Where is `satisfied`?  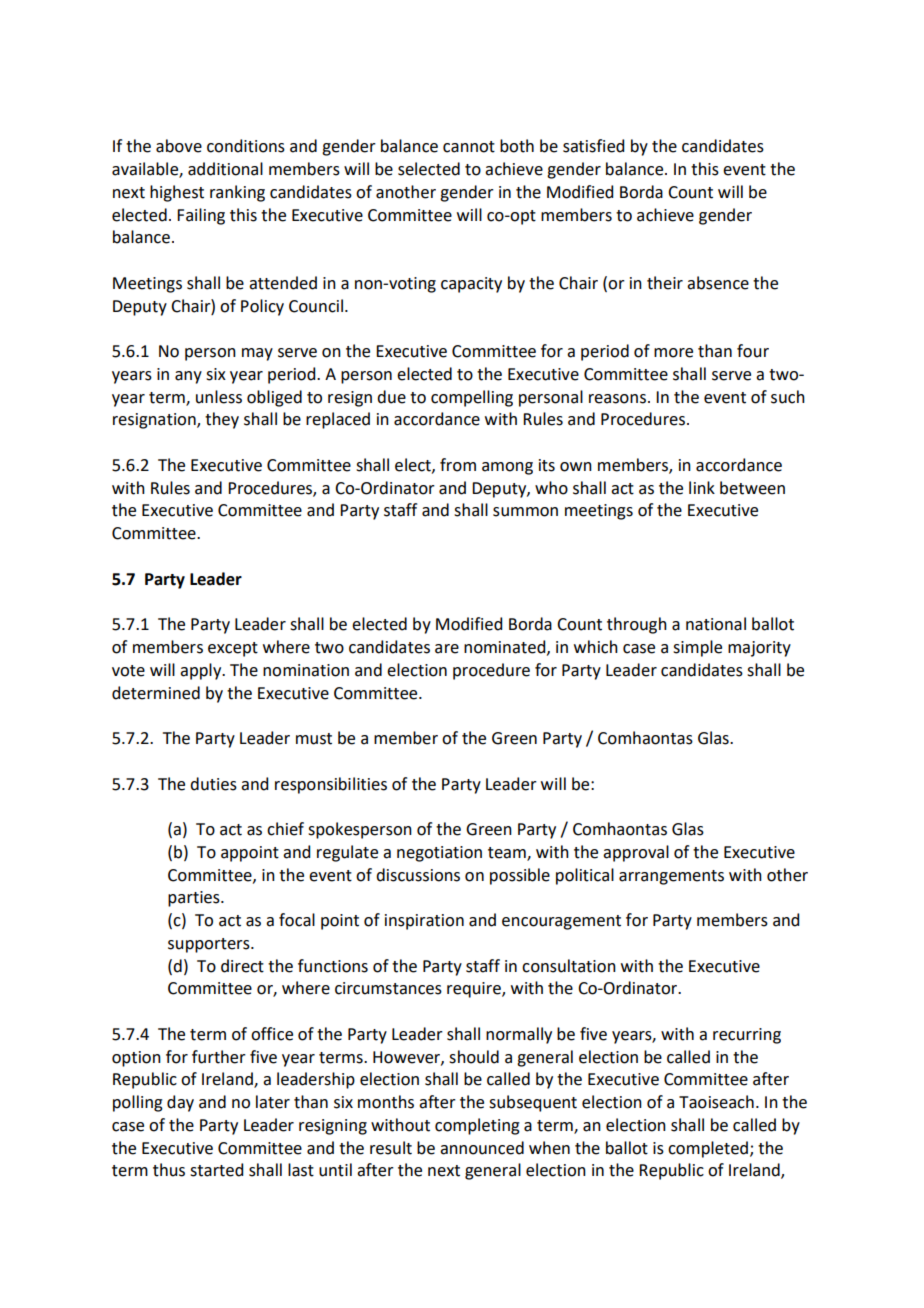 satisfied is located at coordinates (593, 146).
